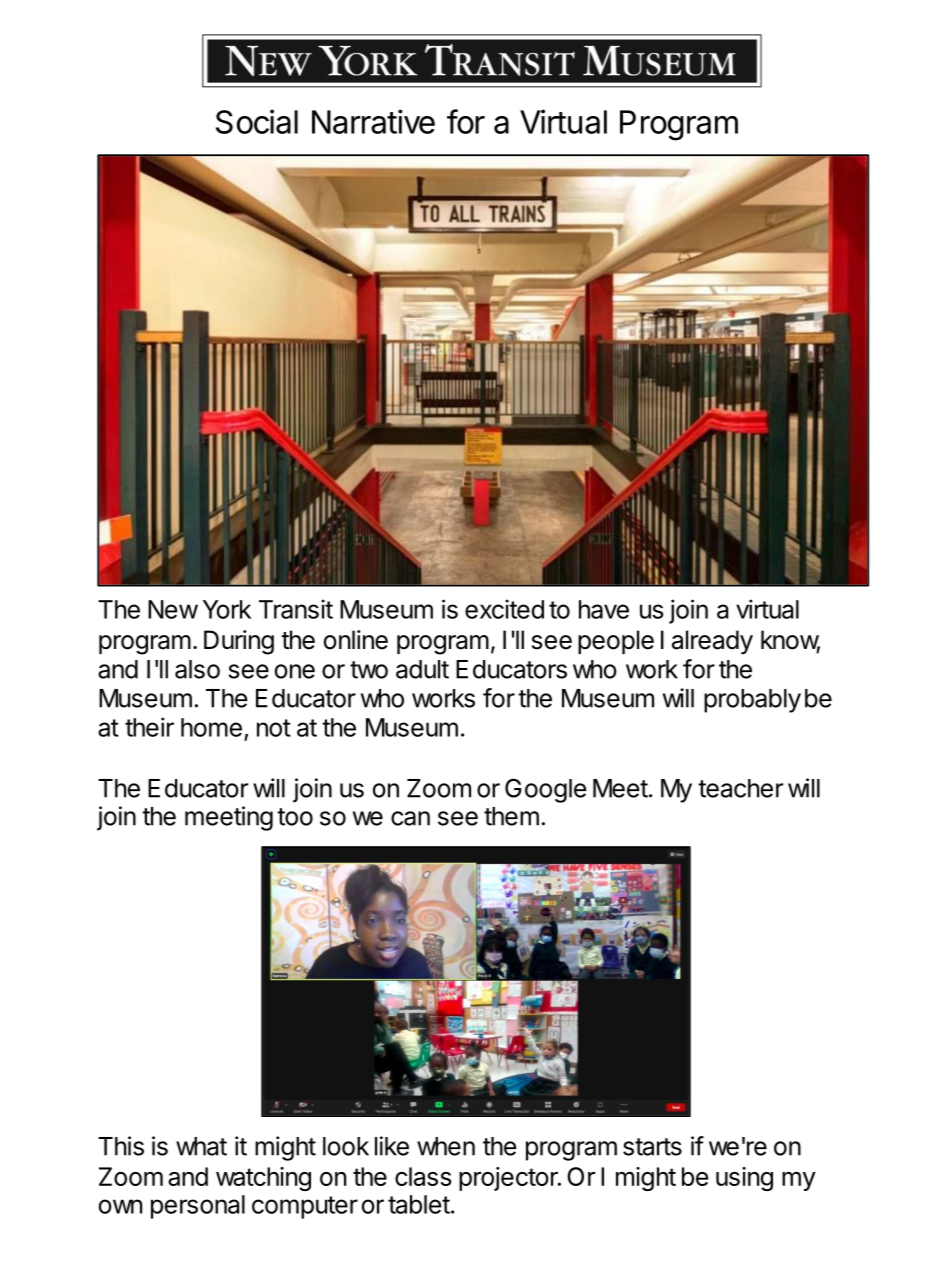  I want to click on Social, so click(257, 121).
